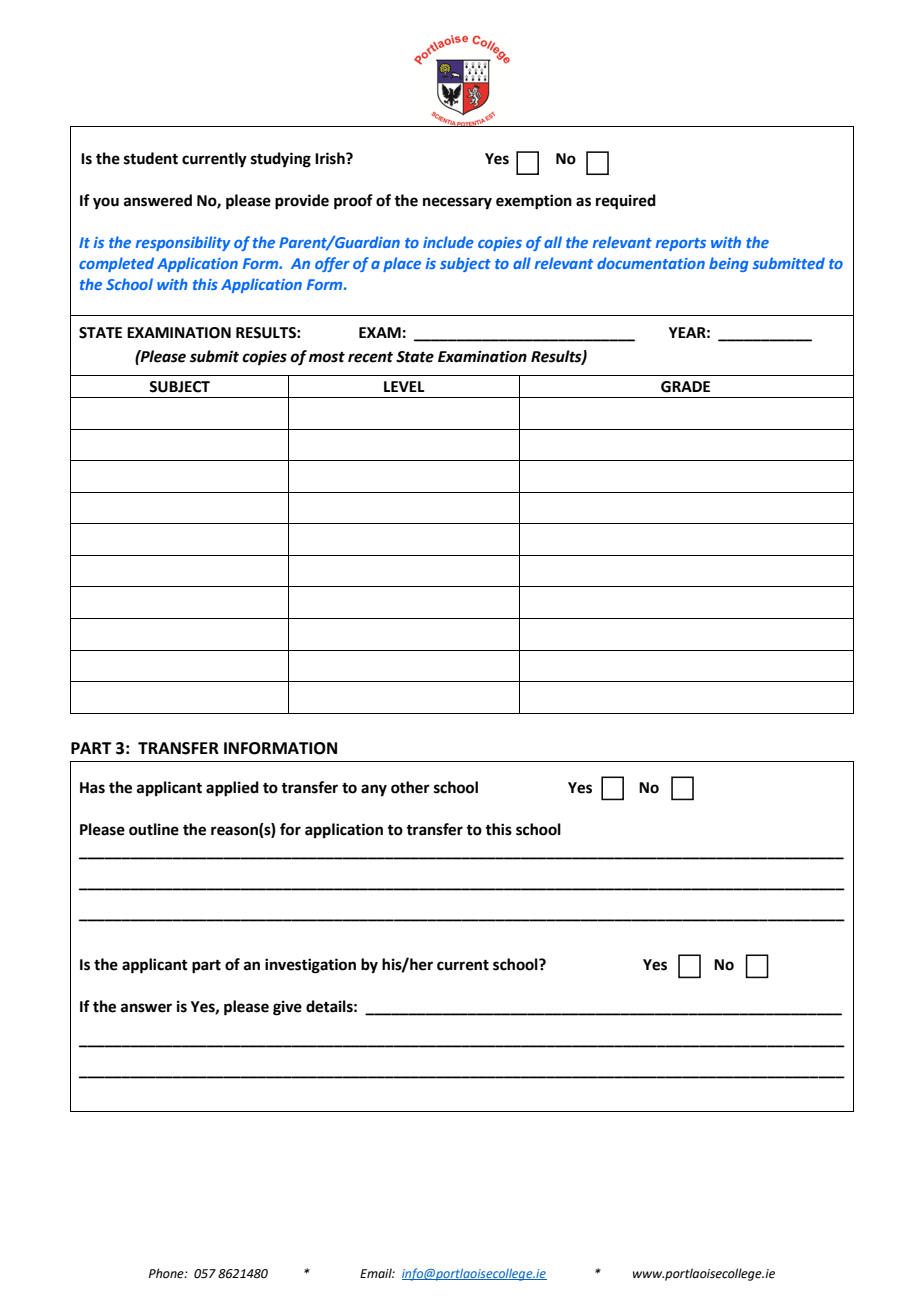 The image size is (924, 1308). What do you see at coordinates (232, 789) in the document?
I see `applied` at bounding box center [232, 789].
